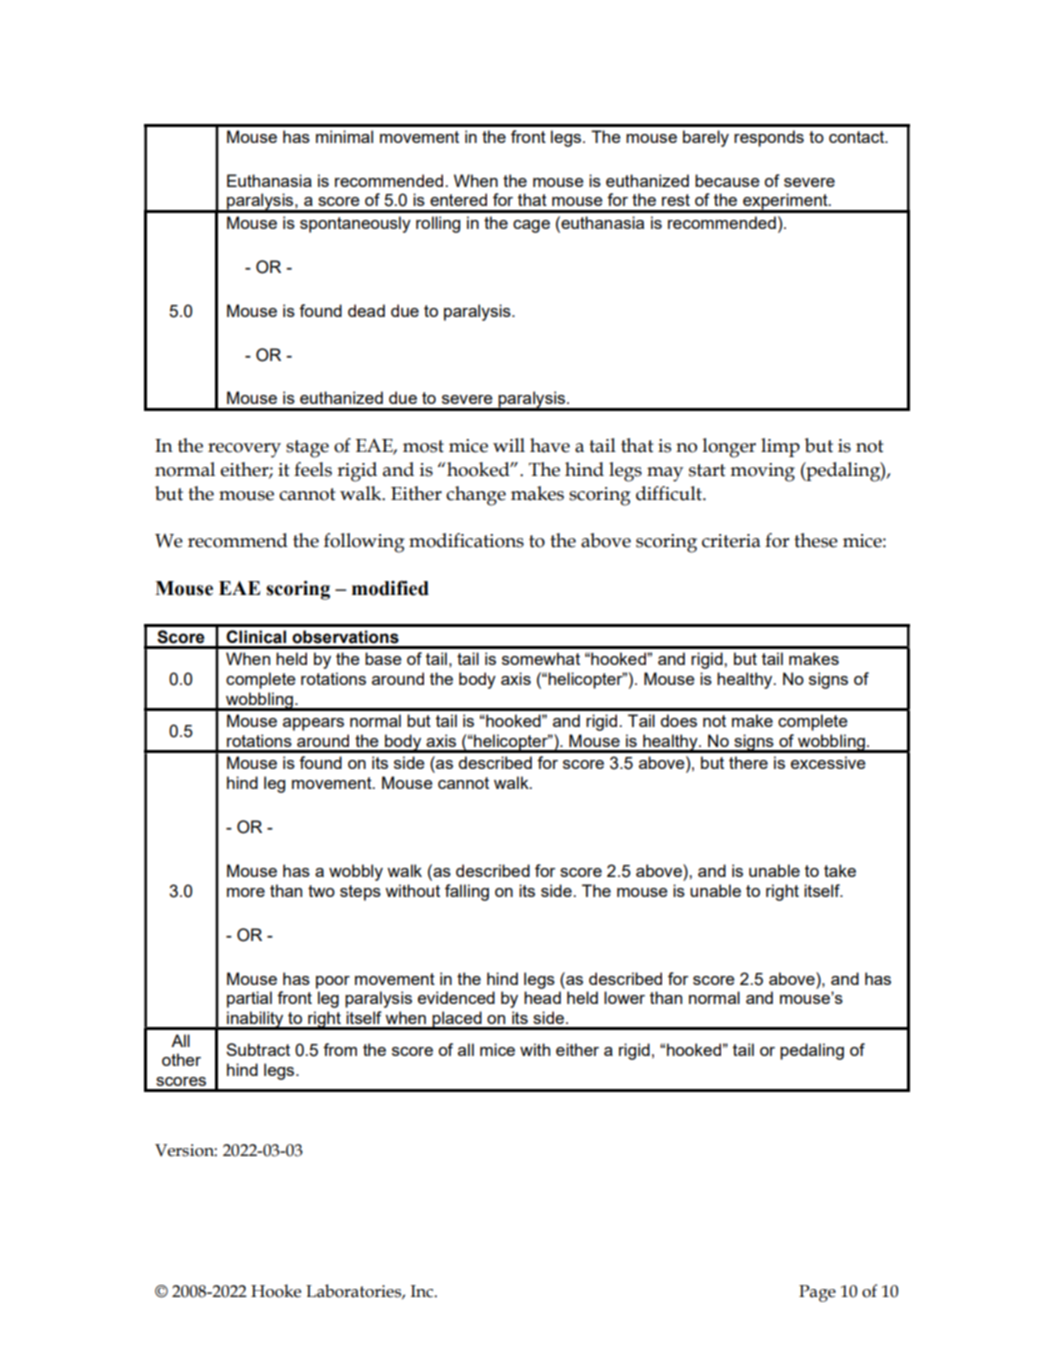 The image size is (1054, 1364). What do you see at coordinates (313, 724) in the page?
I see `appears` at bounding box center [313, 724].
